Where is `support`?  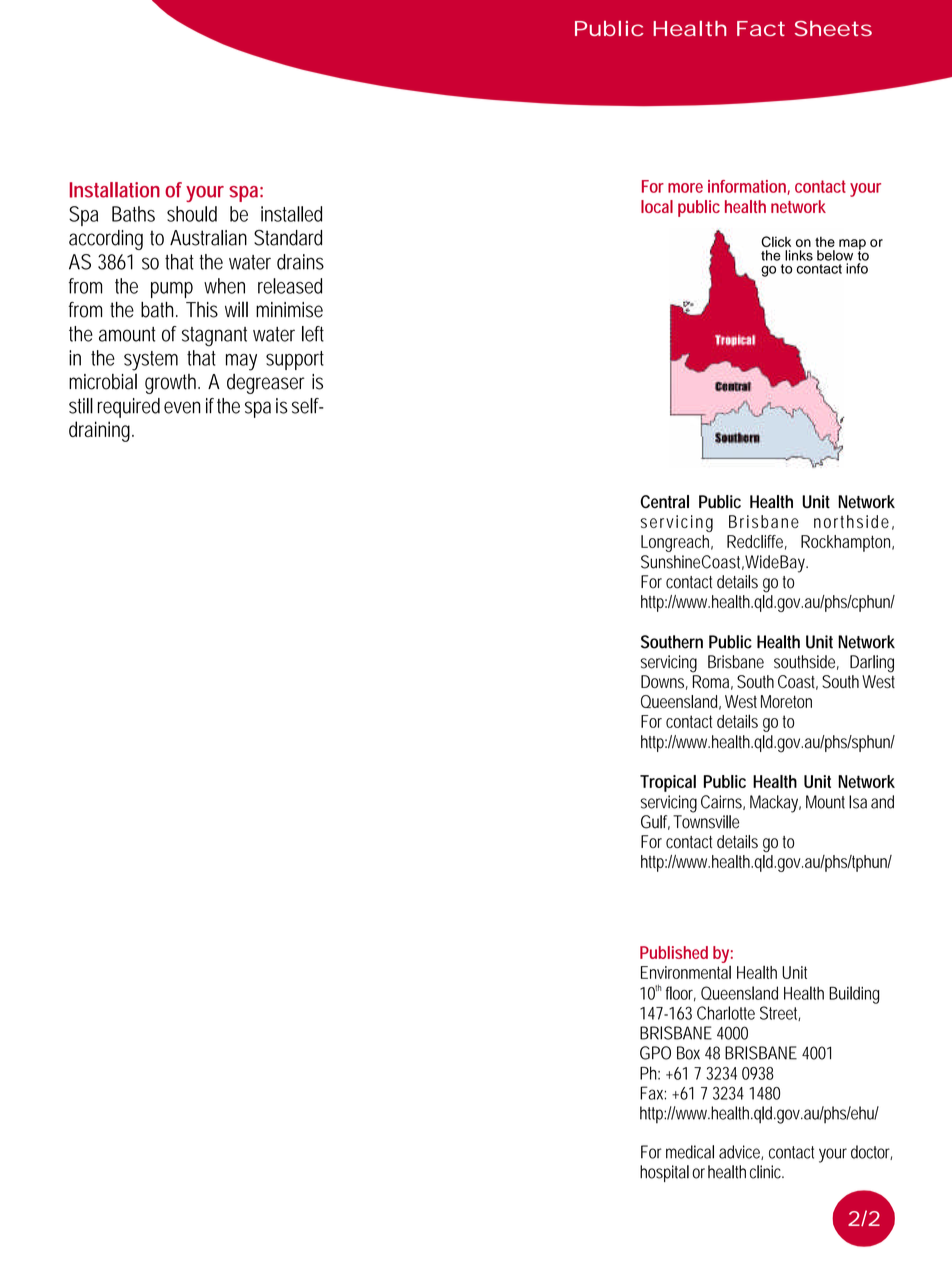 support is located at coordinates (295, 360).
